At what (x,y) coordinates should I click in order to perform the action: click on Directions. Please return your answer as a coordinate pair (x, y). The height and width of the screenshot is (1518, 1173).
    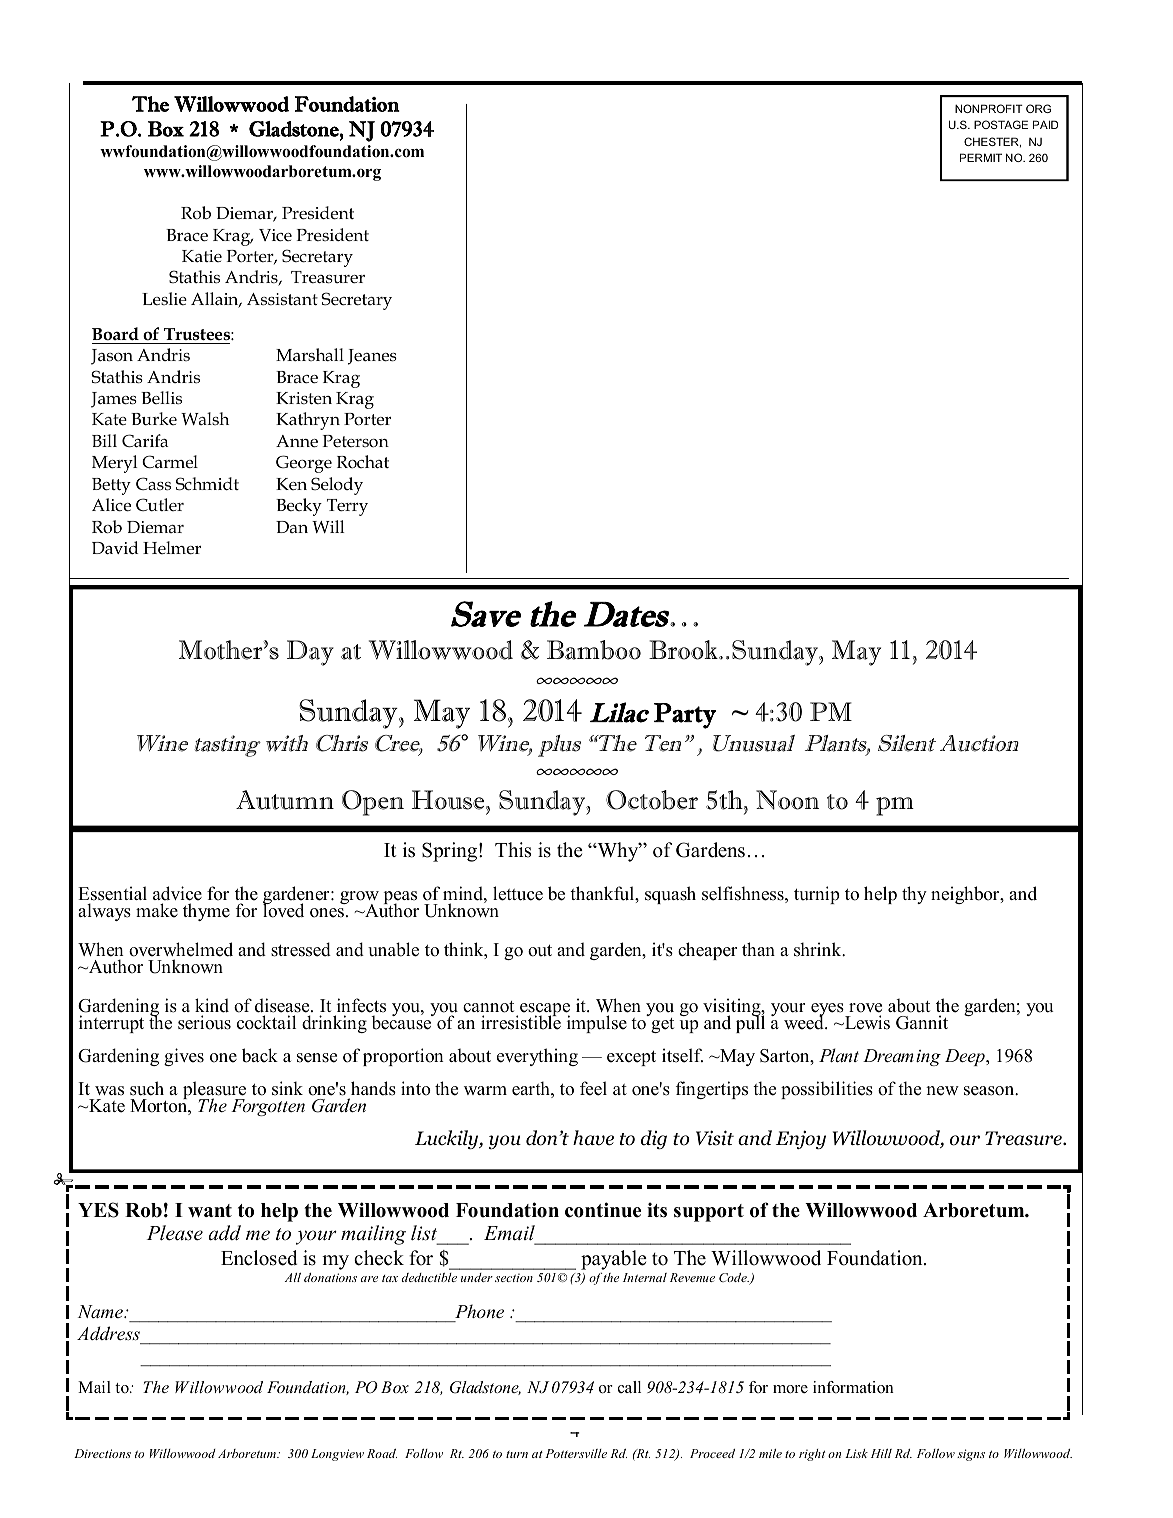
    Looking at the image, I should click on (102, 1453).
